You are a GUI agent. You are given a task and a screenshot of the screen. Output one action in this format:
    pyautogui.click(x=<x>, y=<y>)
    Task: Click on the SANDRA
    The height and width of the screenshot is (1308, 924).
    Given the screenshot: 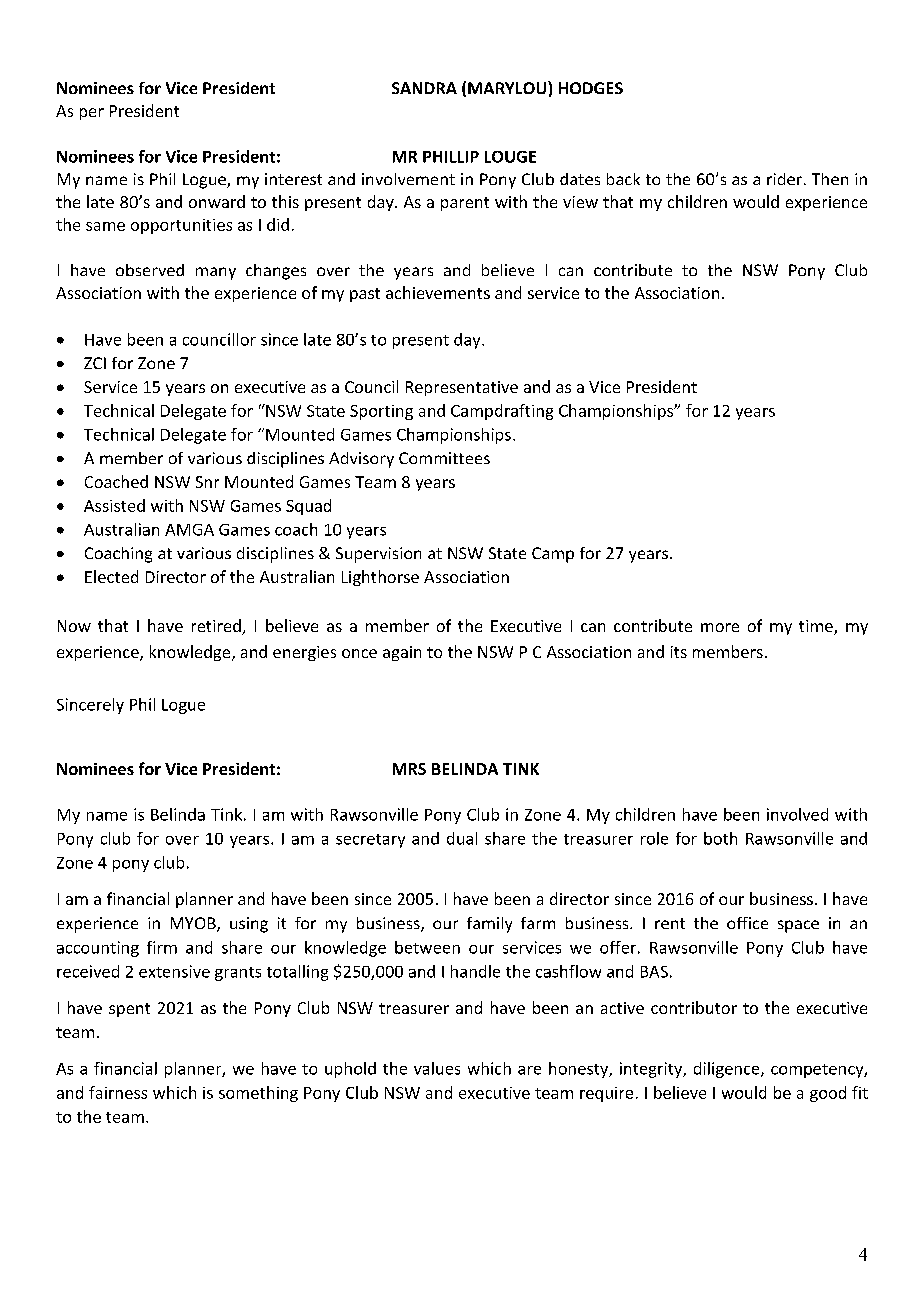 What is the action you would take?
    pyautogui.click(x=424, y=88)
